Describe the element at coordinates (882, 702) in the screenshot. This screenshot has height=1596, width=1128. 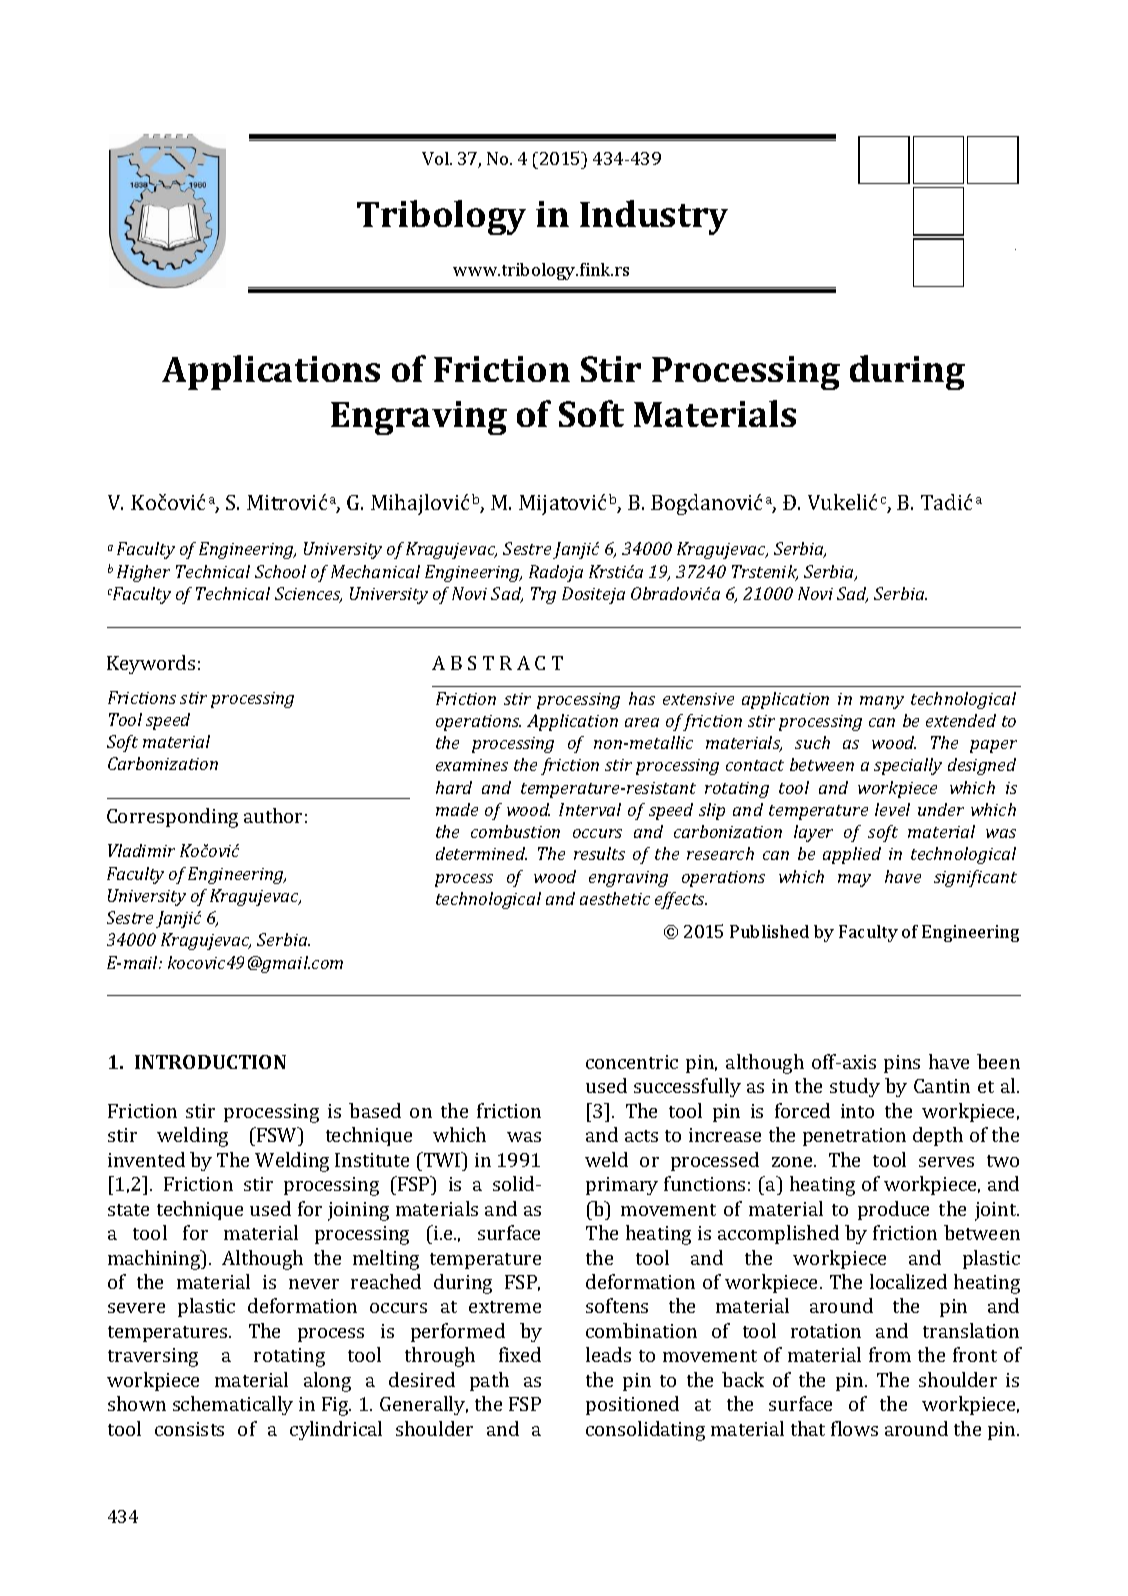
I see `many` at that location.
